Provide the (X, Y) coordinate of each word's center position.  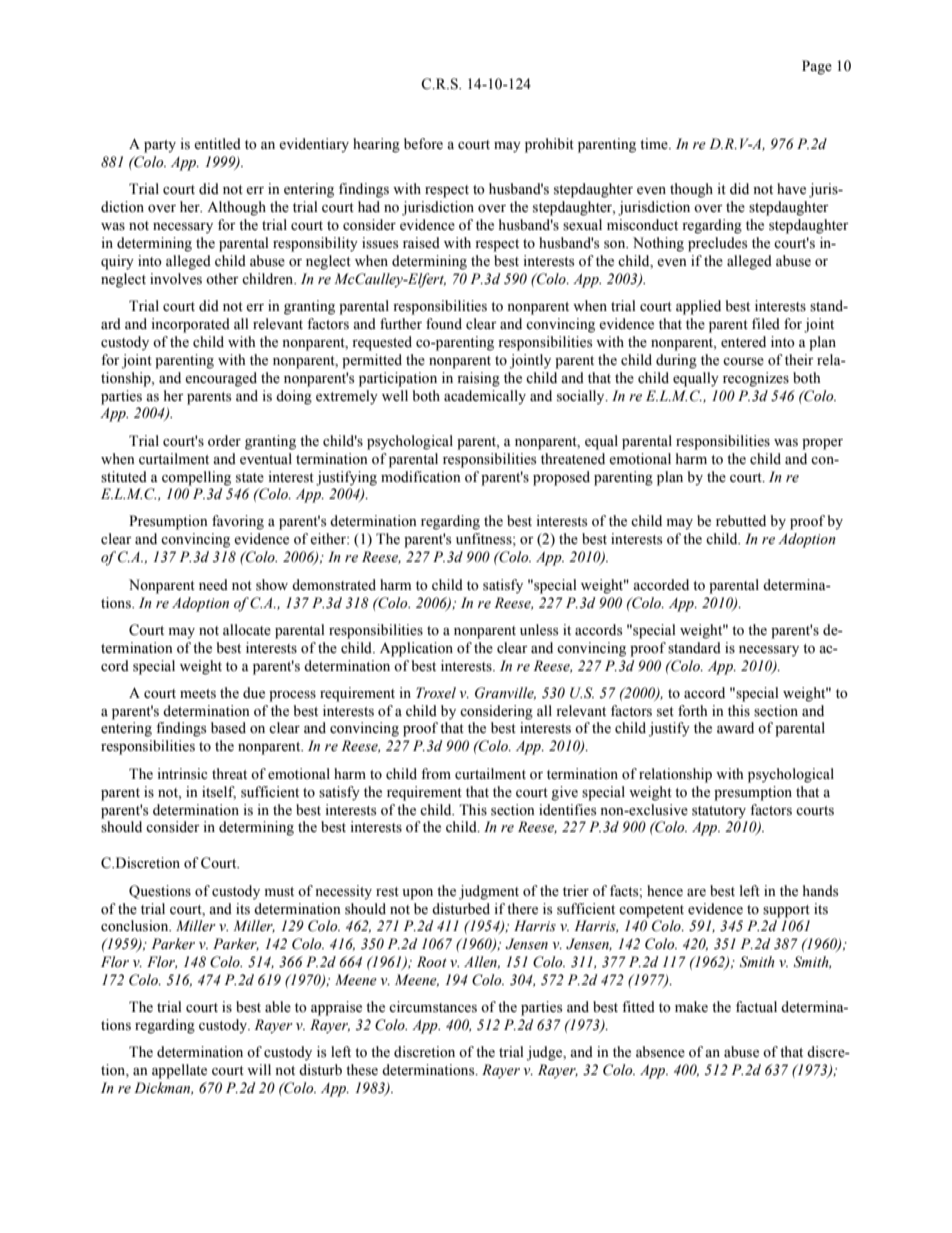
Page (817, 67)
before (423, 144)
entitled (217, 144)
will (259, 1069)
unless (539, 630)
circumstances (433, 1007)
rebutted (741, 521)
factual (756, 1006)
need (213, 585)
